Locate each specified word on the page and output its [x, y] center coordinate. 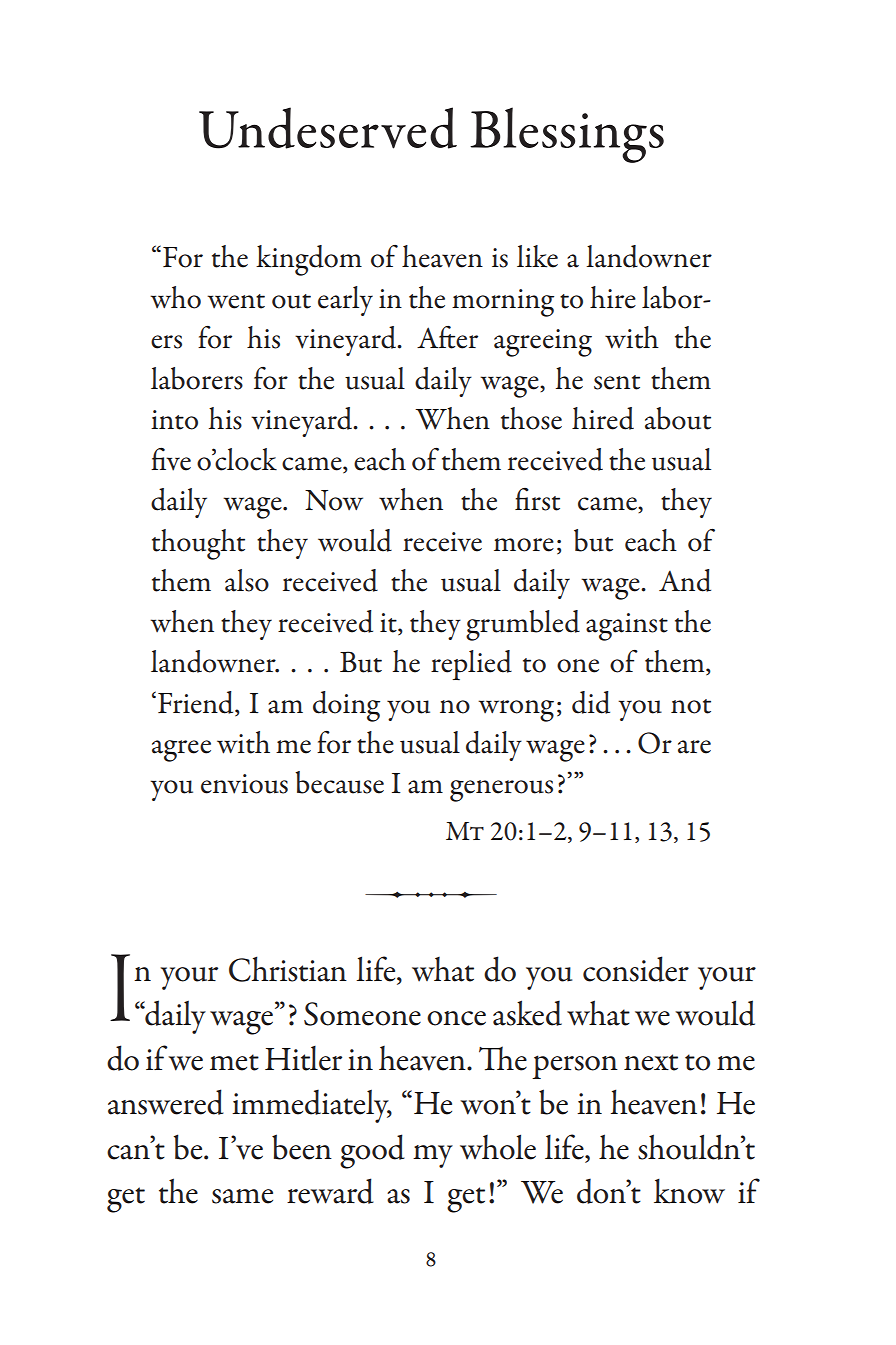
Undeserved [328, 128]
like [537, 256]
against [627, 627]
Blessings [567, 135]
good [372, 1151]
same [242, 1196]
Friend [197, 703]
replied [471, 665]
